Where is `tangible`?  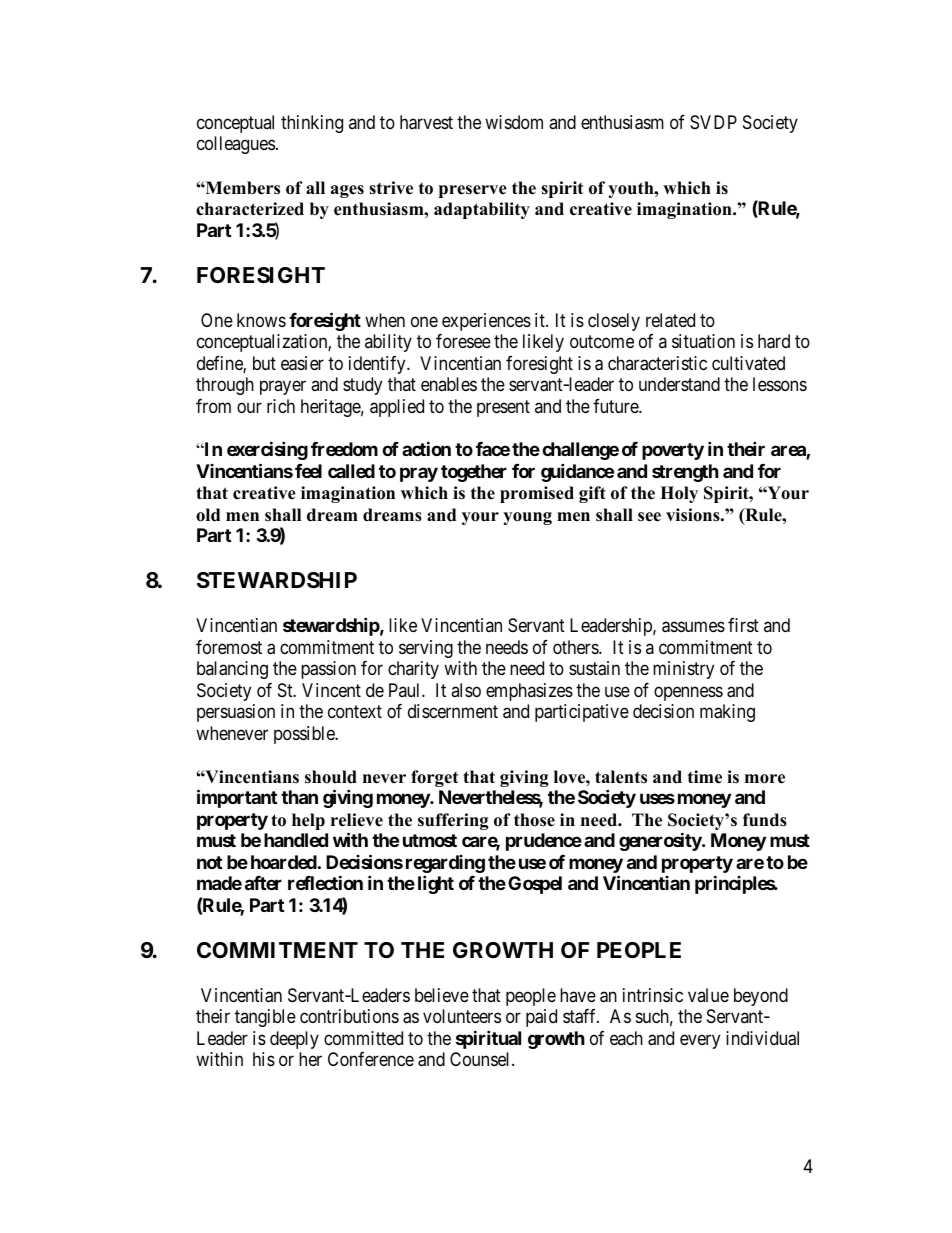
tangible is located at coordinates (265, 1018).
